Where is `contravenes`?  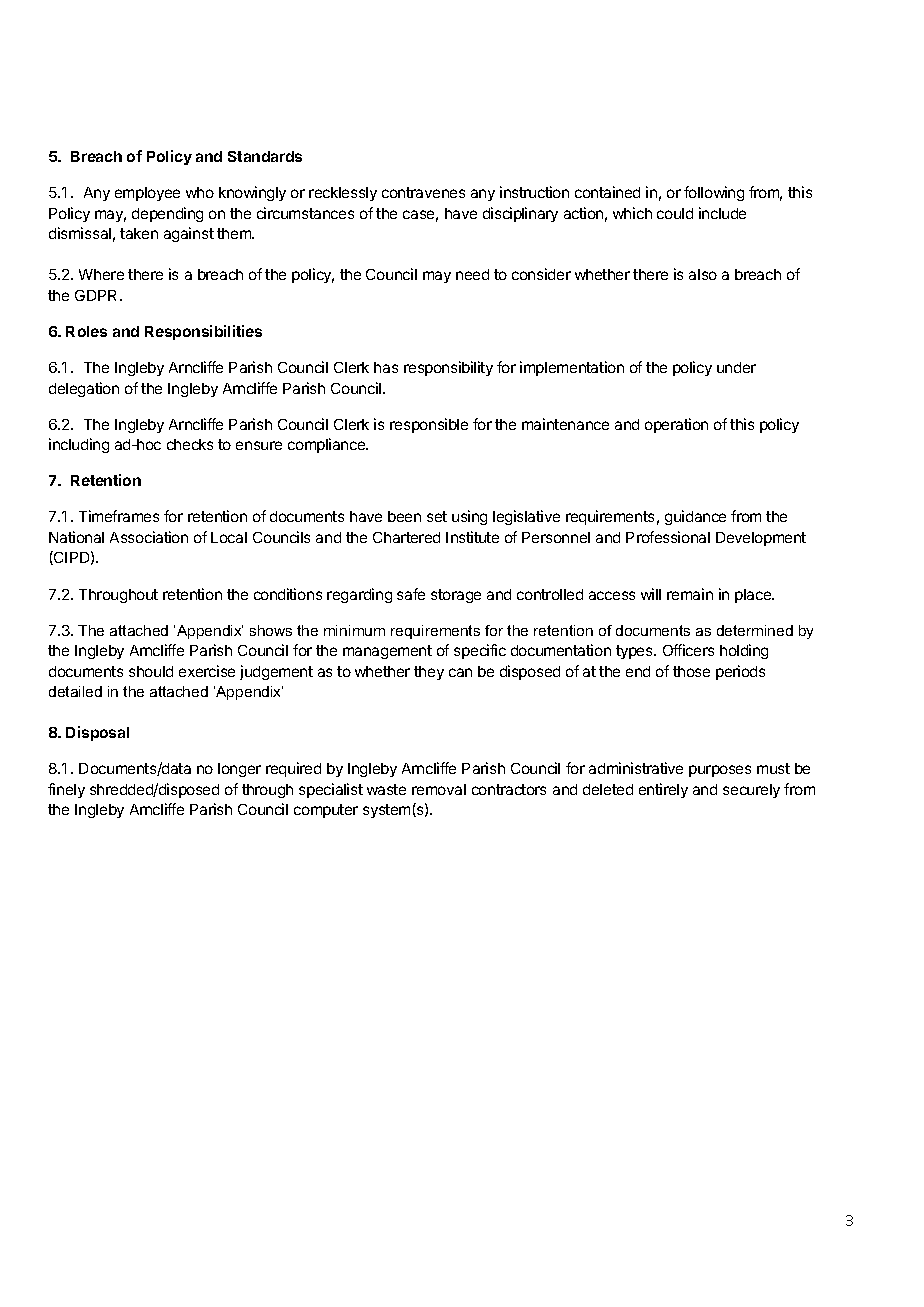 contravenes is located at coordinates (423, 192).
